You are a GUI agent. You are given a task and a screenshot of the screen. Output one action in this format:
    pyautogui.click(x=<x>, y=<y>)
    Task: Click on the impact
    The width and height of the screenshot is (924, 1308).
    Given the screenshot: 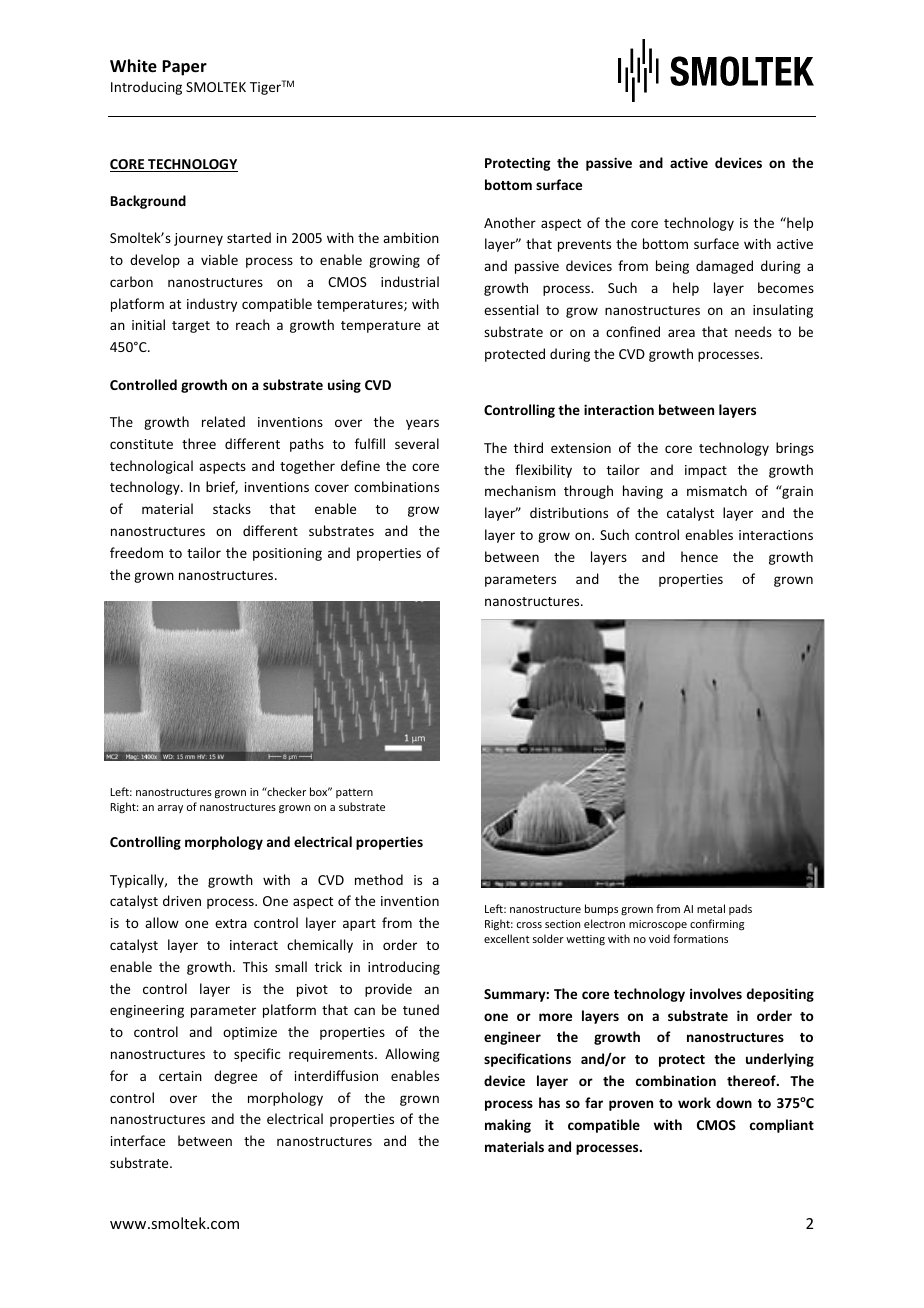 What is the action you would take?
    pyautogui.click(x=706, y=471)
